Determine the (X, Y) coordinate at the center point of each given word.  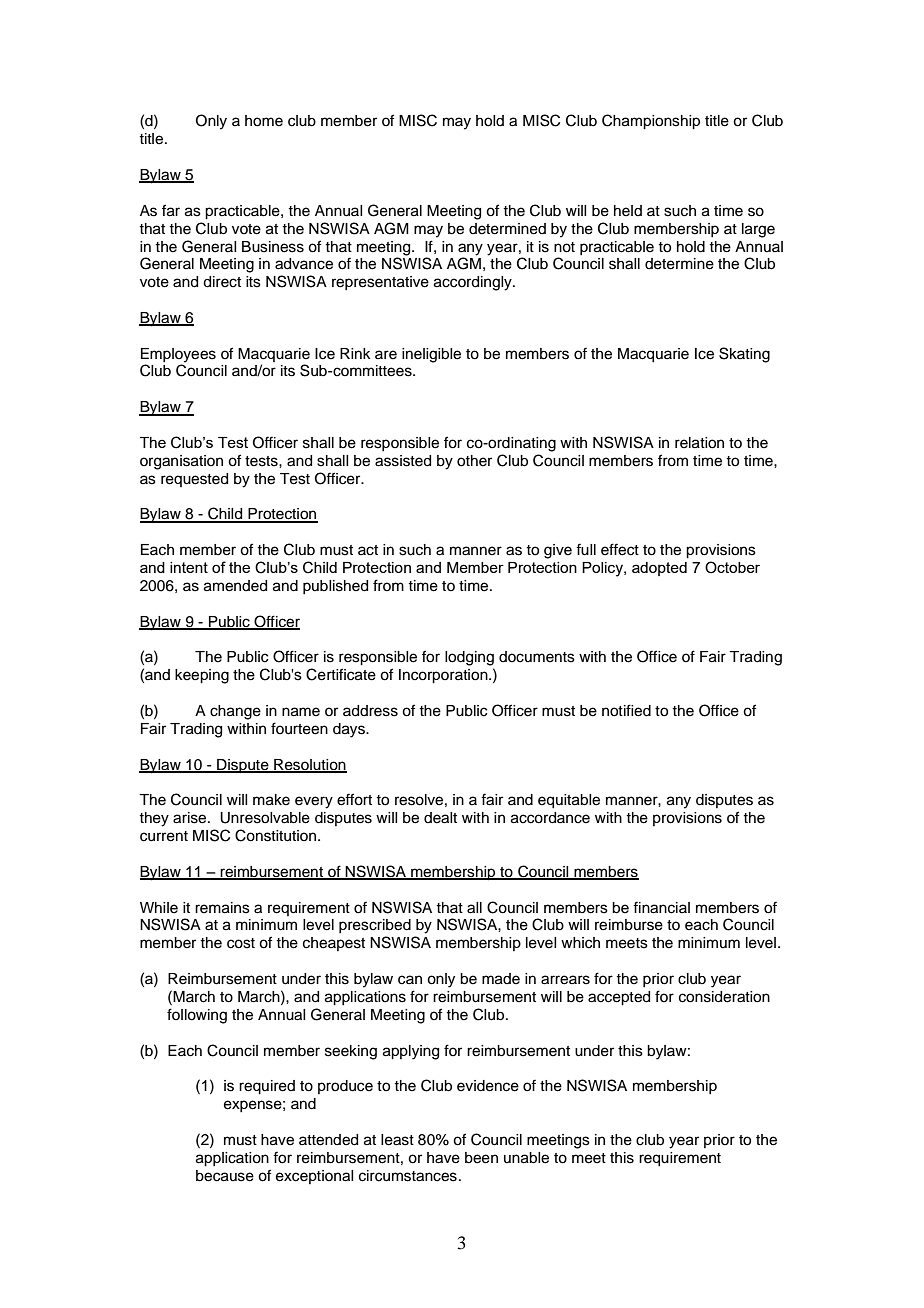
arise (191, 818)
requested (194, 480)
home (264, 121)
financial (661, 907)
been (481, 1158)
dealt (440, 818)
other (474, 461)
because (225, 1176)
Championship (651, 122)
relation (699, 443)
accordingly (474, 283)
